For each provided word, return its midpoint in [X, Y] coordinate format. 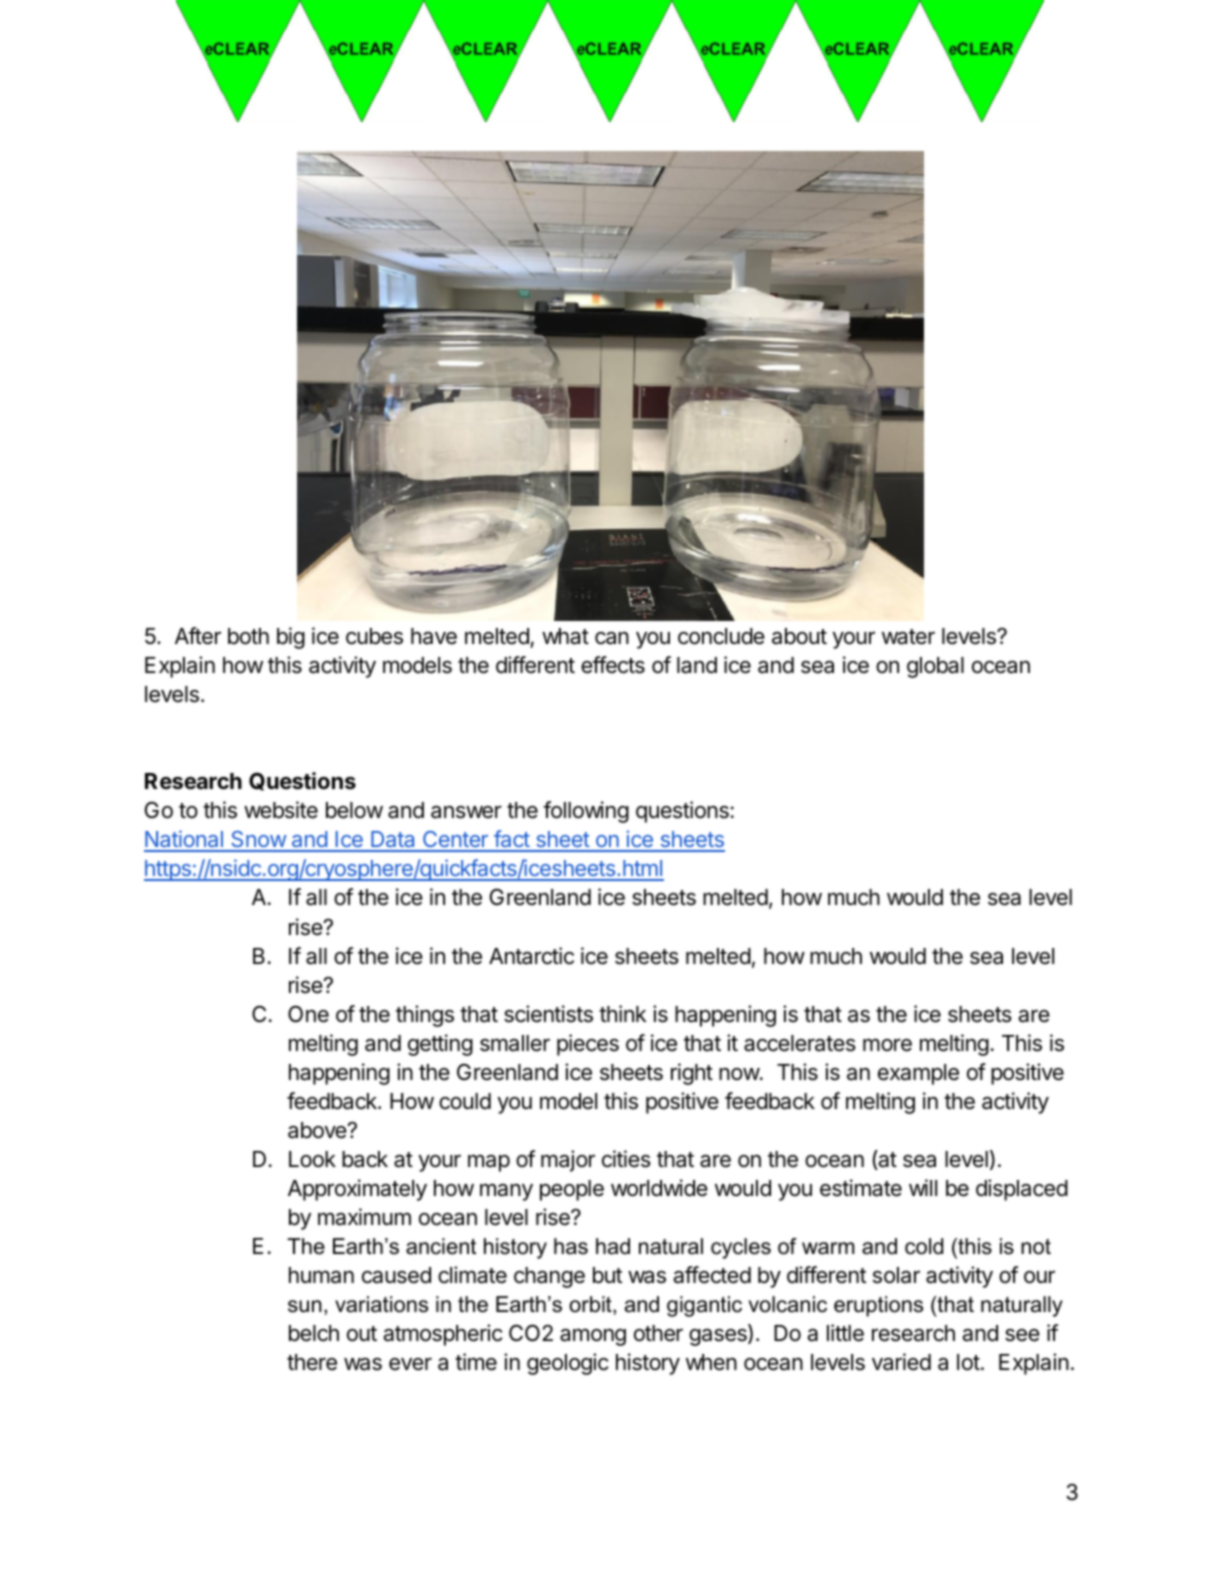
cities [626, 1159]
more [887, 1045]
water [908, 637]
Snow [258, 841]
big [291, 638]
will [923, 1187]
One [308, 1014]
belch [314, 1333]
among [593, 1337]
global [935, 667]
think [622, 1013]
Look [312, 1159]
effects [613, 665]
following [586, 812]
